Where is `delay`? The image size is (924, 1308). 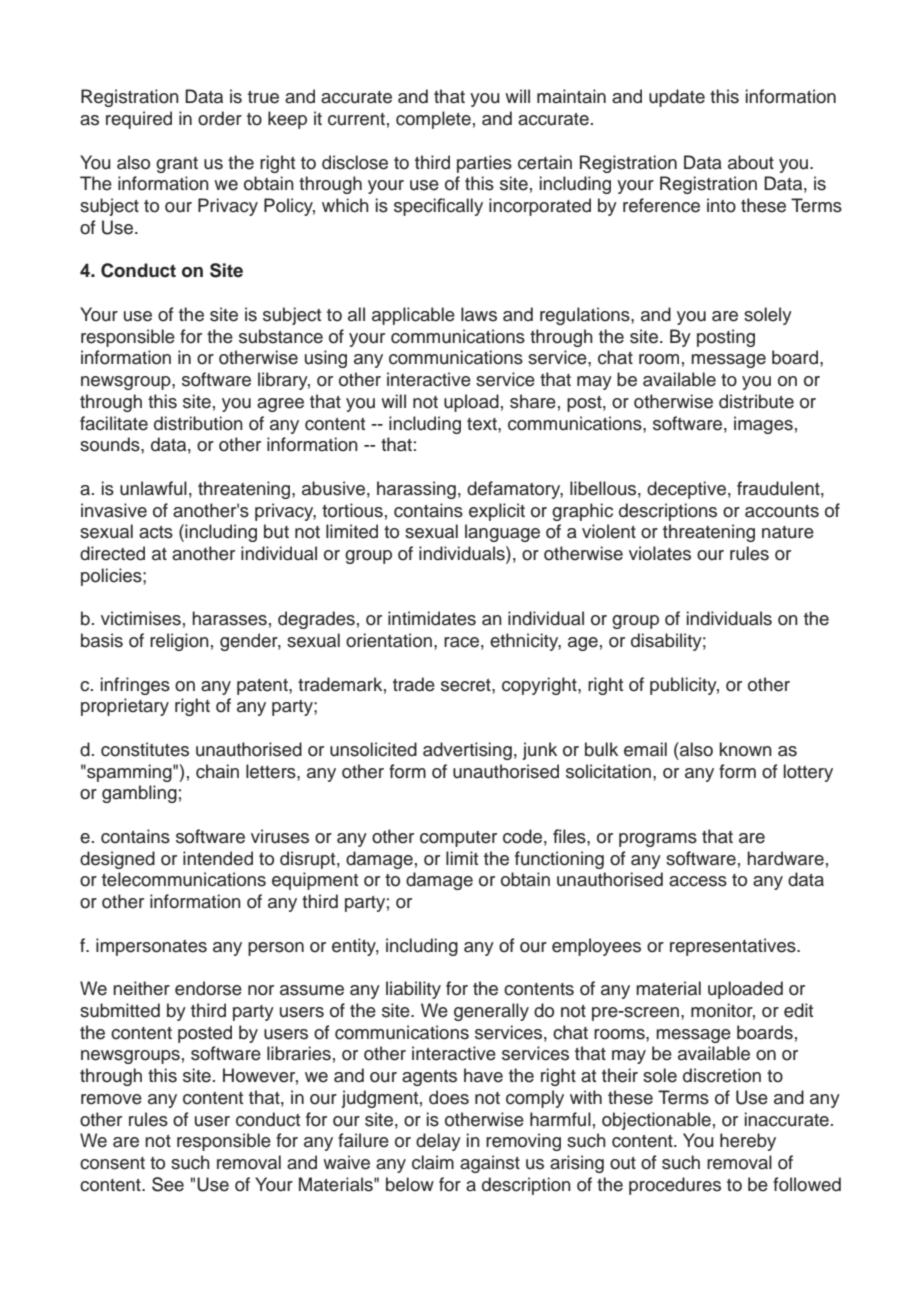 delay is located at coordinates (438, 1142).
